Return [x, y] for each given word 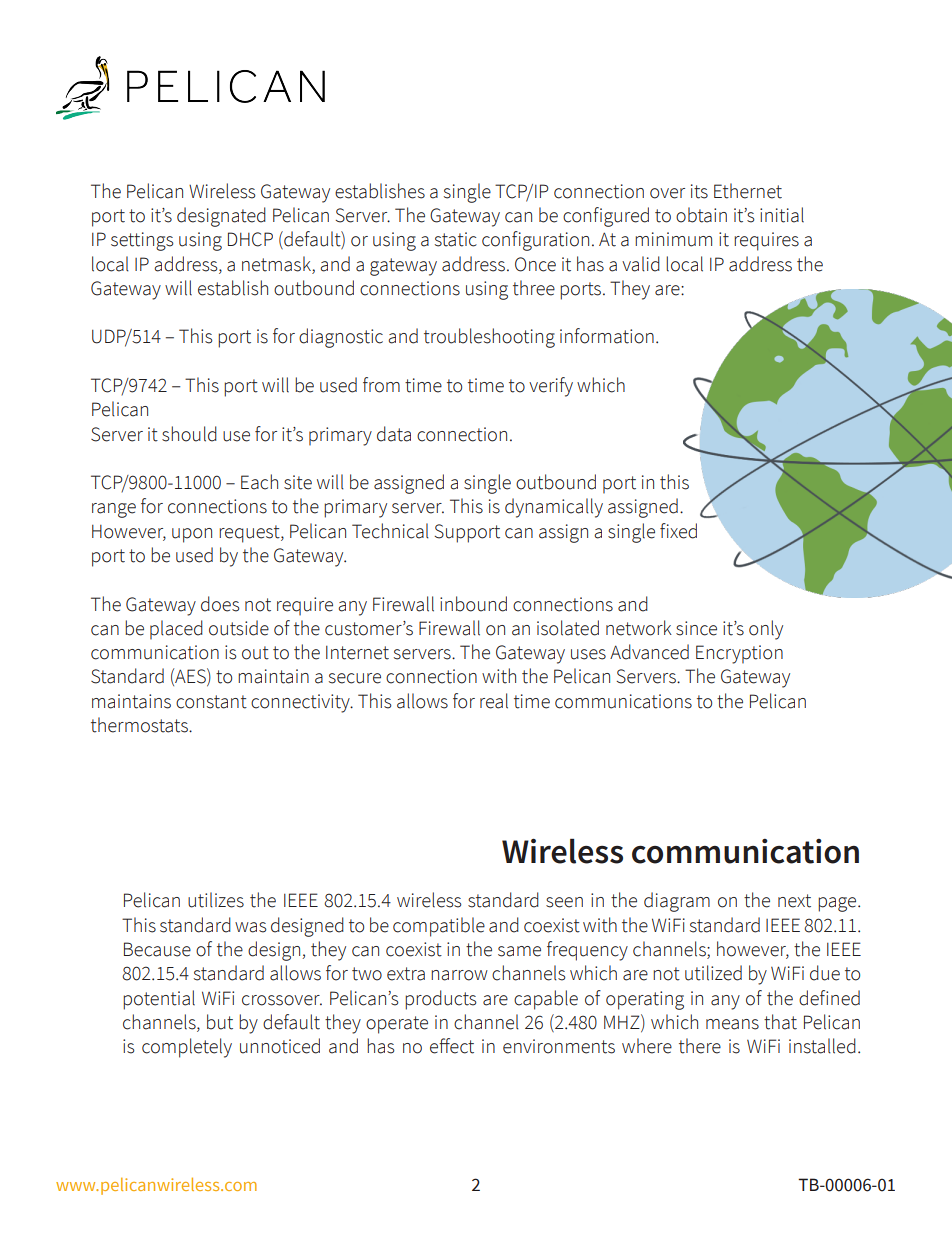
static [456, 239]
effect [452, 1046]
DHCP [250, 239]
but [220, 1022]
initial [782, 215]
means [732, 1024]
